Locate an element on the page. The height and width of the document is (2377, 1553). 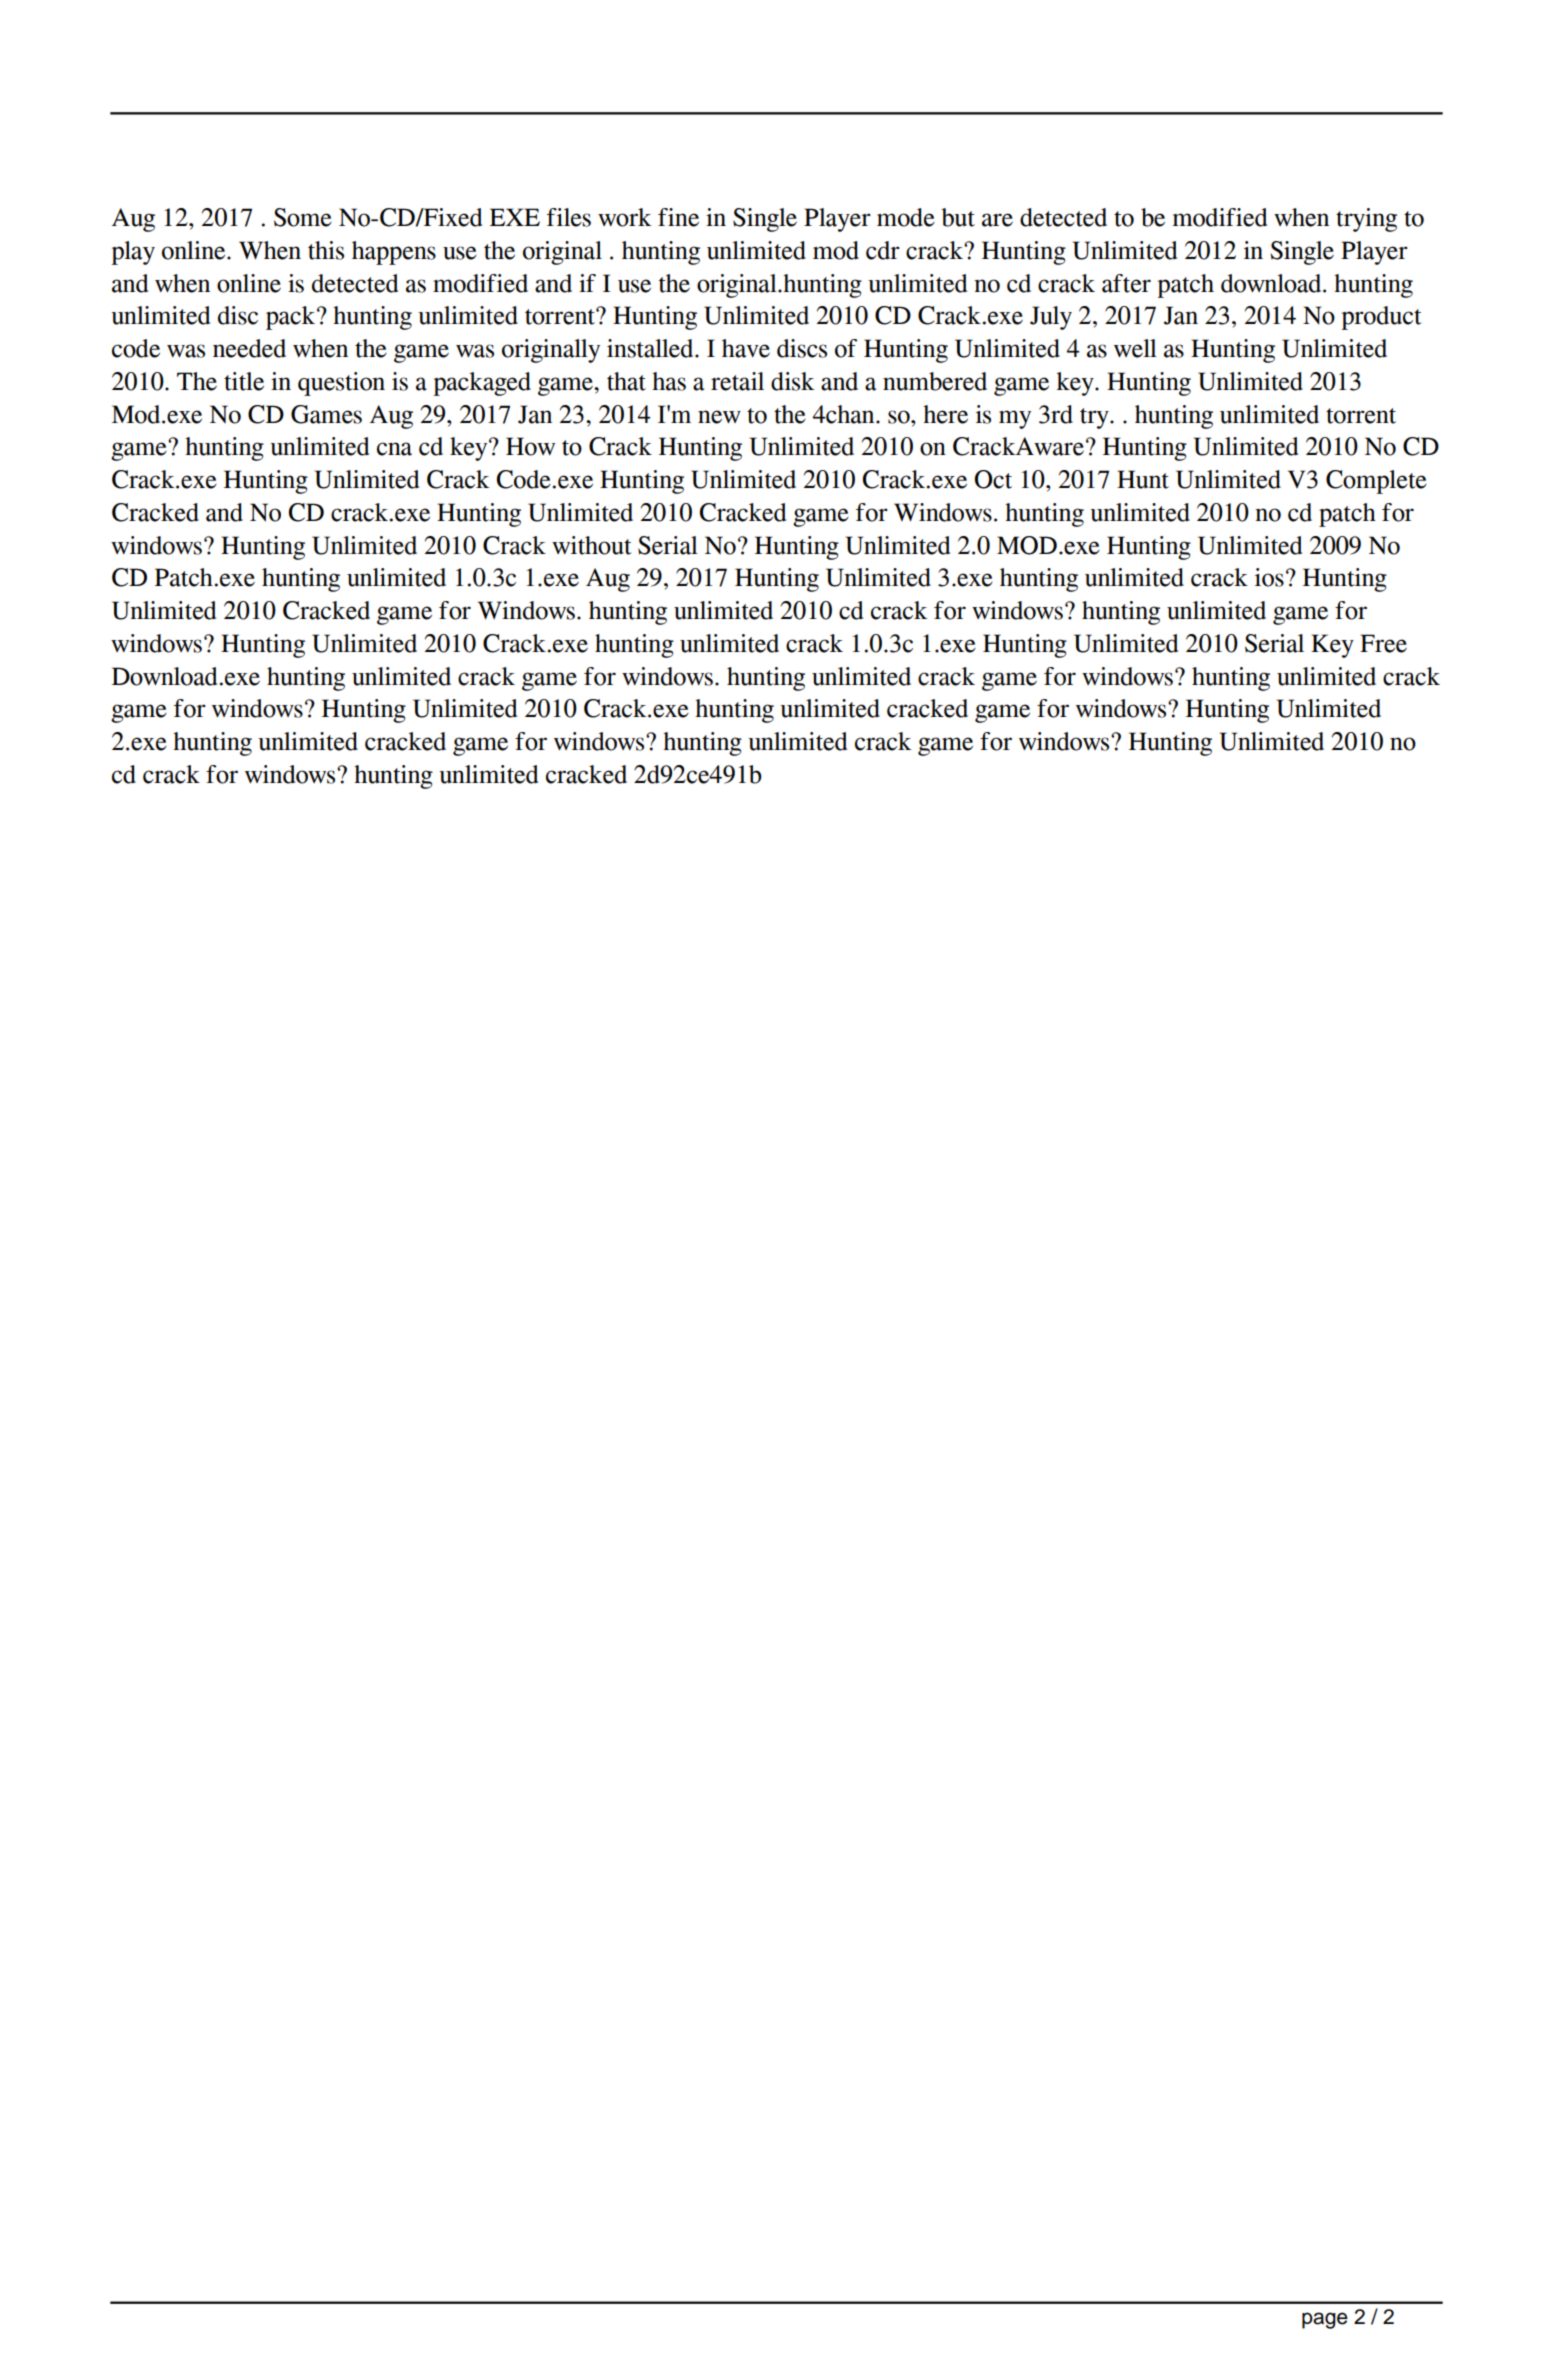
disk is located at coordinates (792, 381).
